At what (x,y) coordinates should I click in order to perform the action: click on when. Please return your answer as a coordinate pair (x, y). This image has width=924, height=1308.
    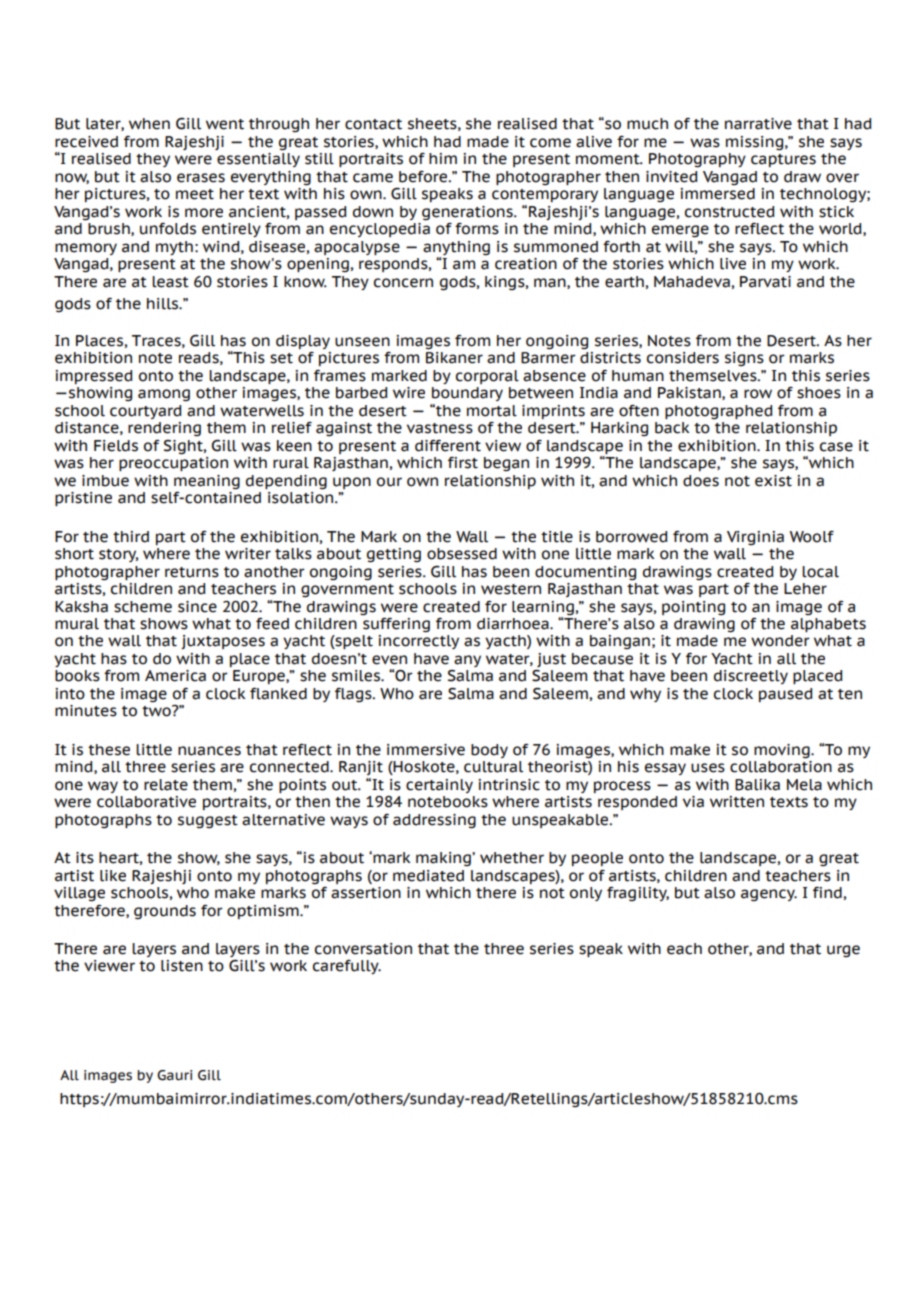
    Looking at the image, I should click on (149, 124).
